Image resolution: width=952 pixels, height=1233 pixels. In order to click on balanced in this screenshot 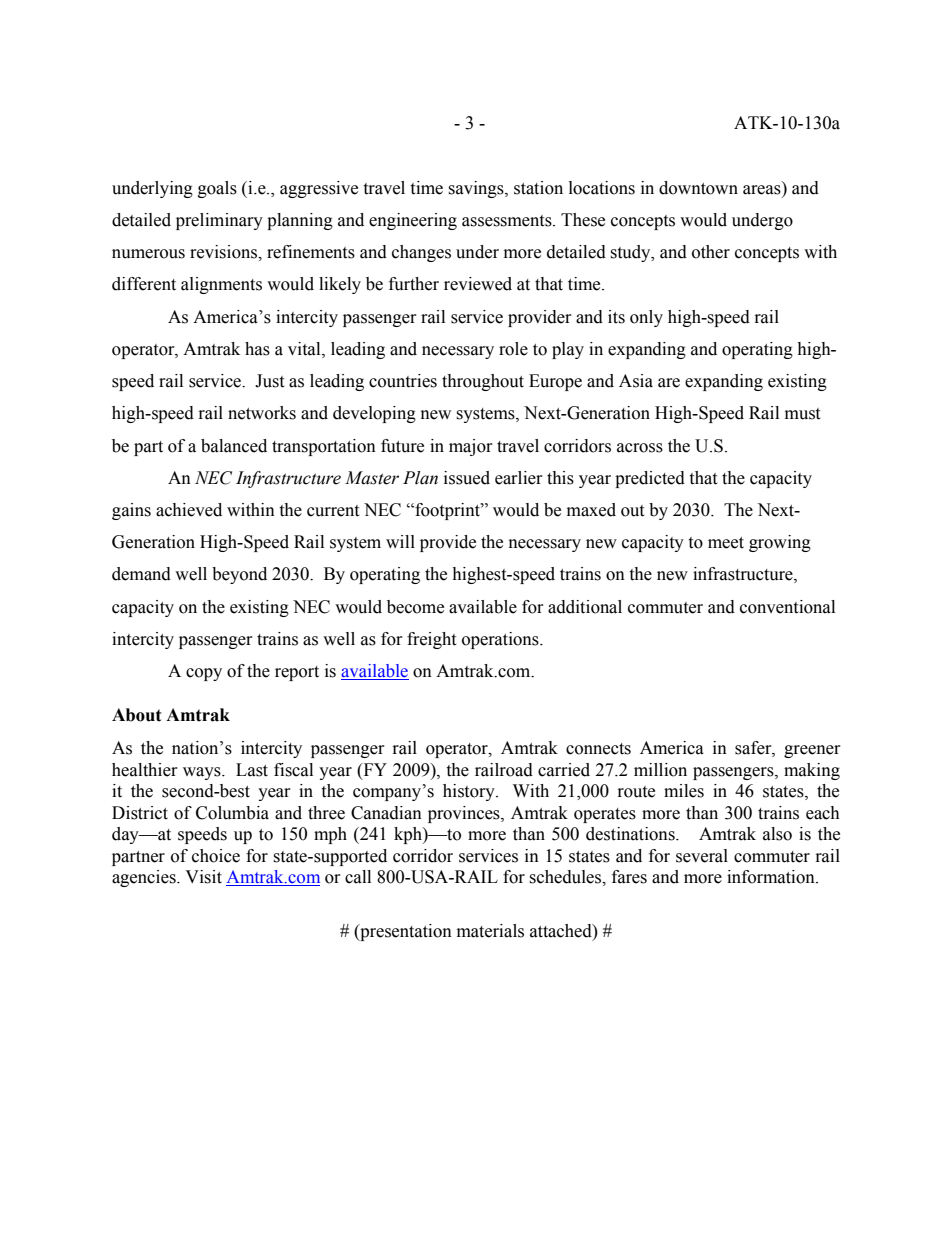, I will do `click(234, 446)`.
